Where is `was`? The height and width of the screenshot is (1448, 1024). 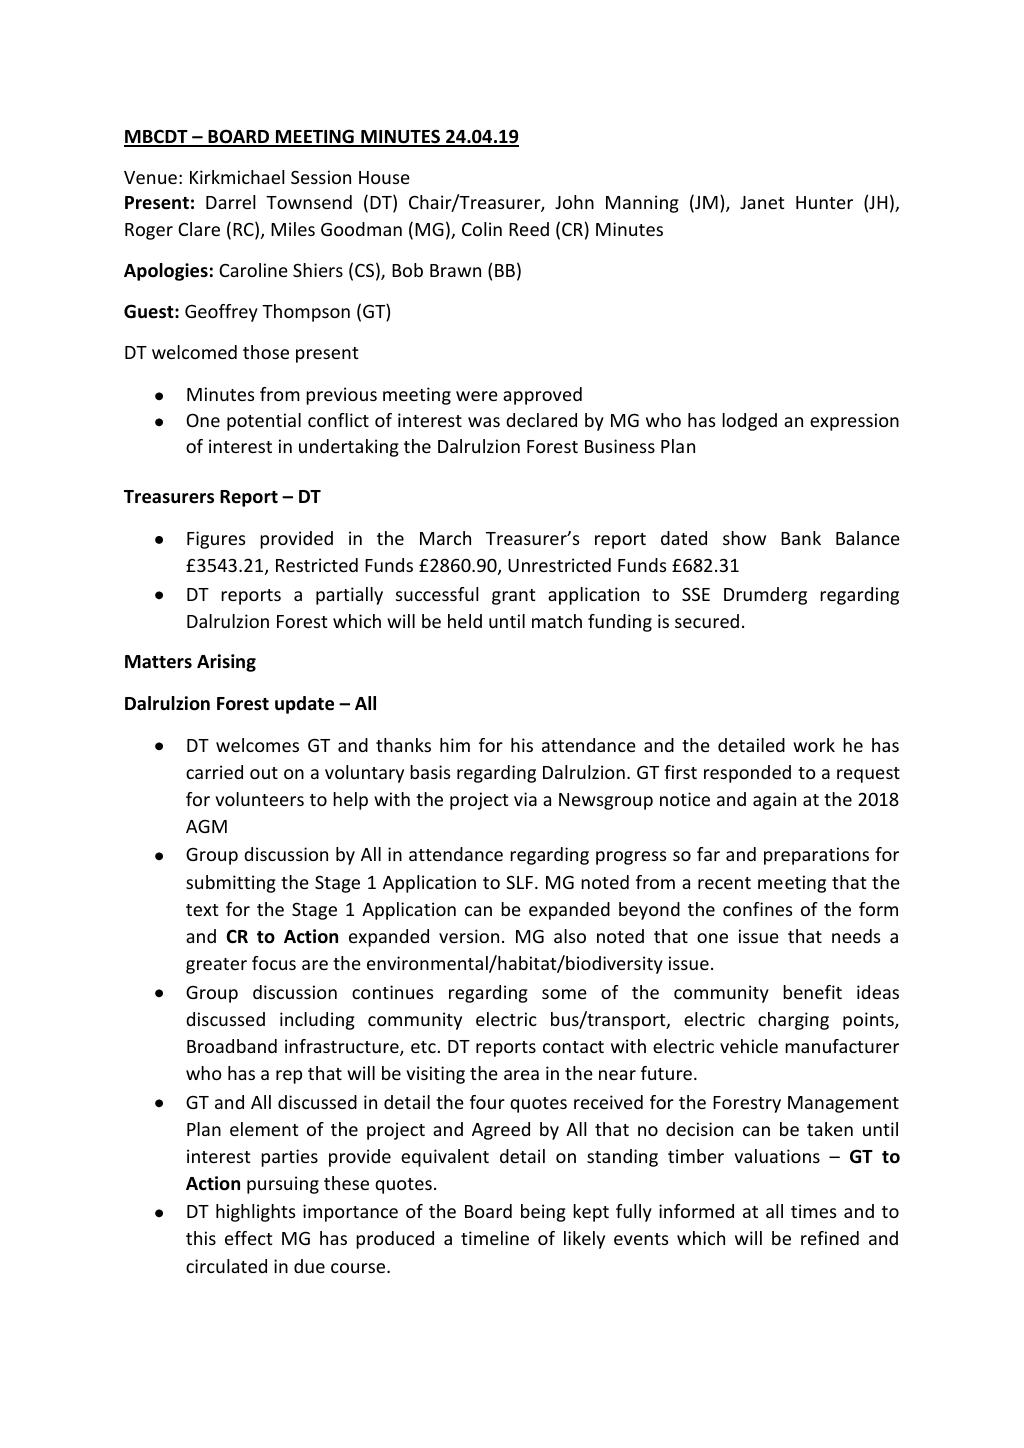
was is located at coordinates (484, 422).
